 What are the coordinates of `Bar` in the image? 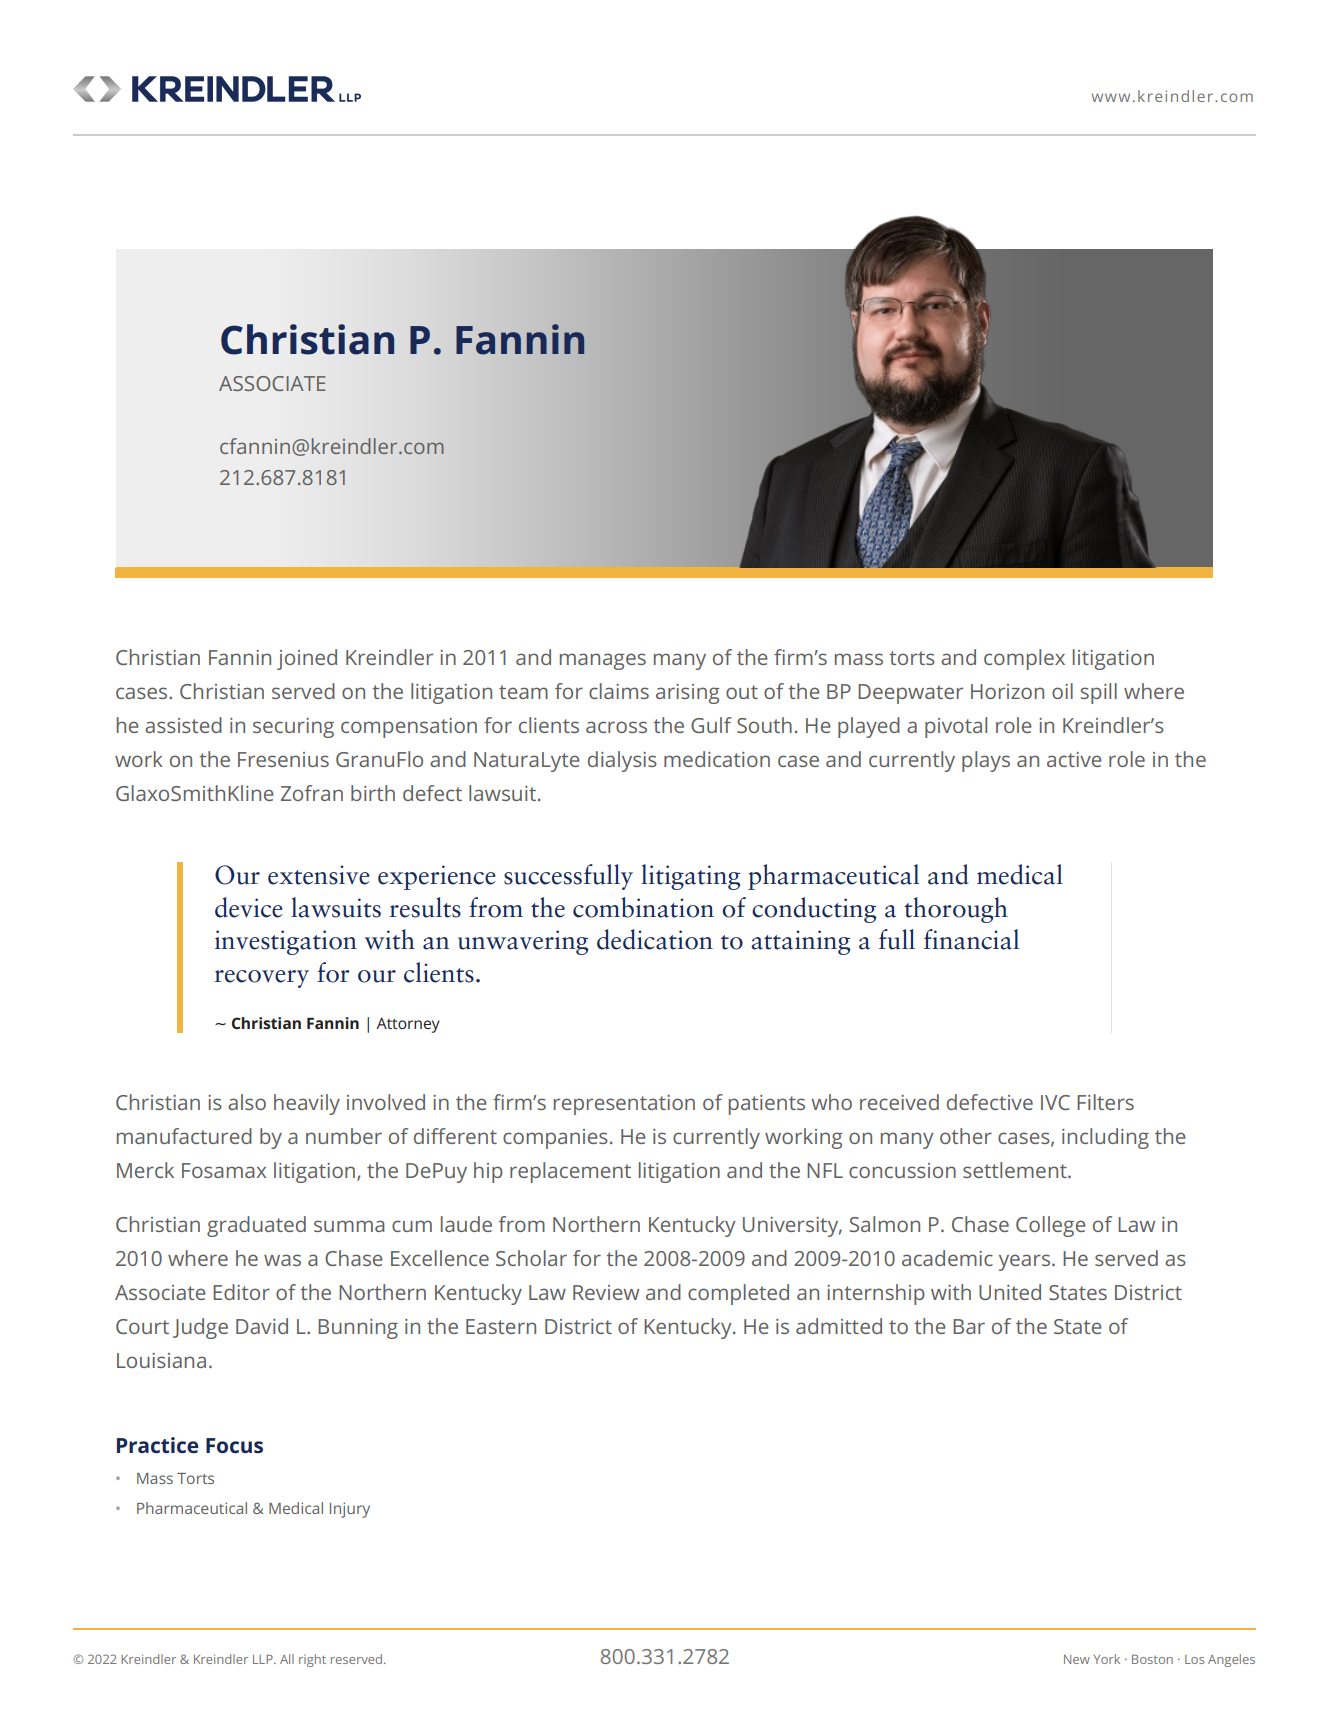 It's located at (969, 1326).
